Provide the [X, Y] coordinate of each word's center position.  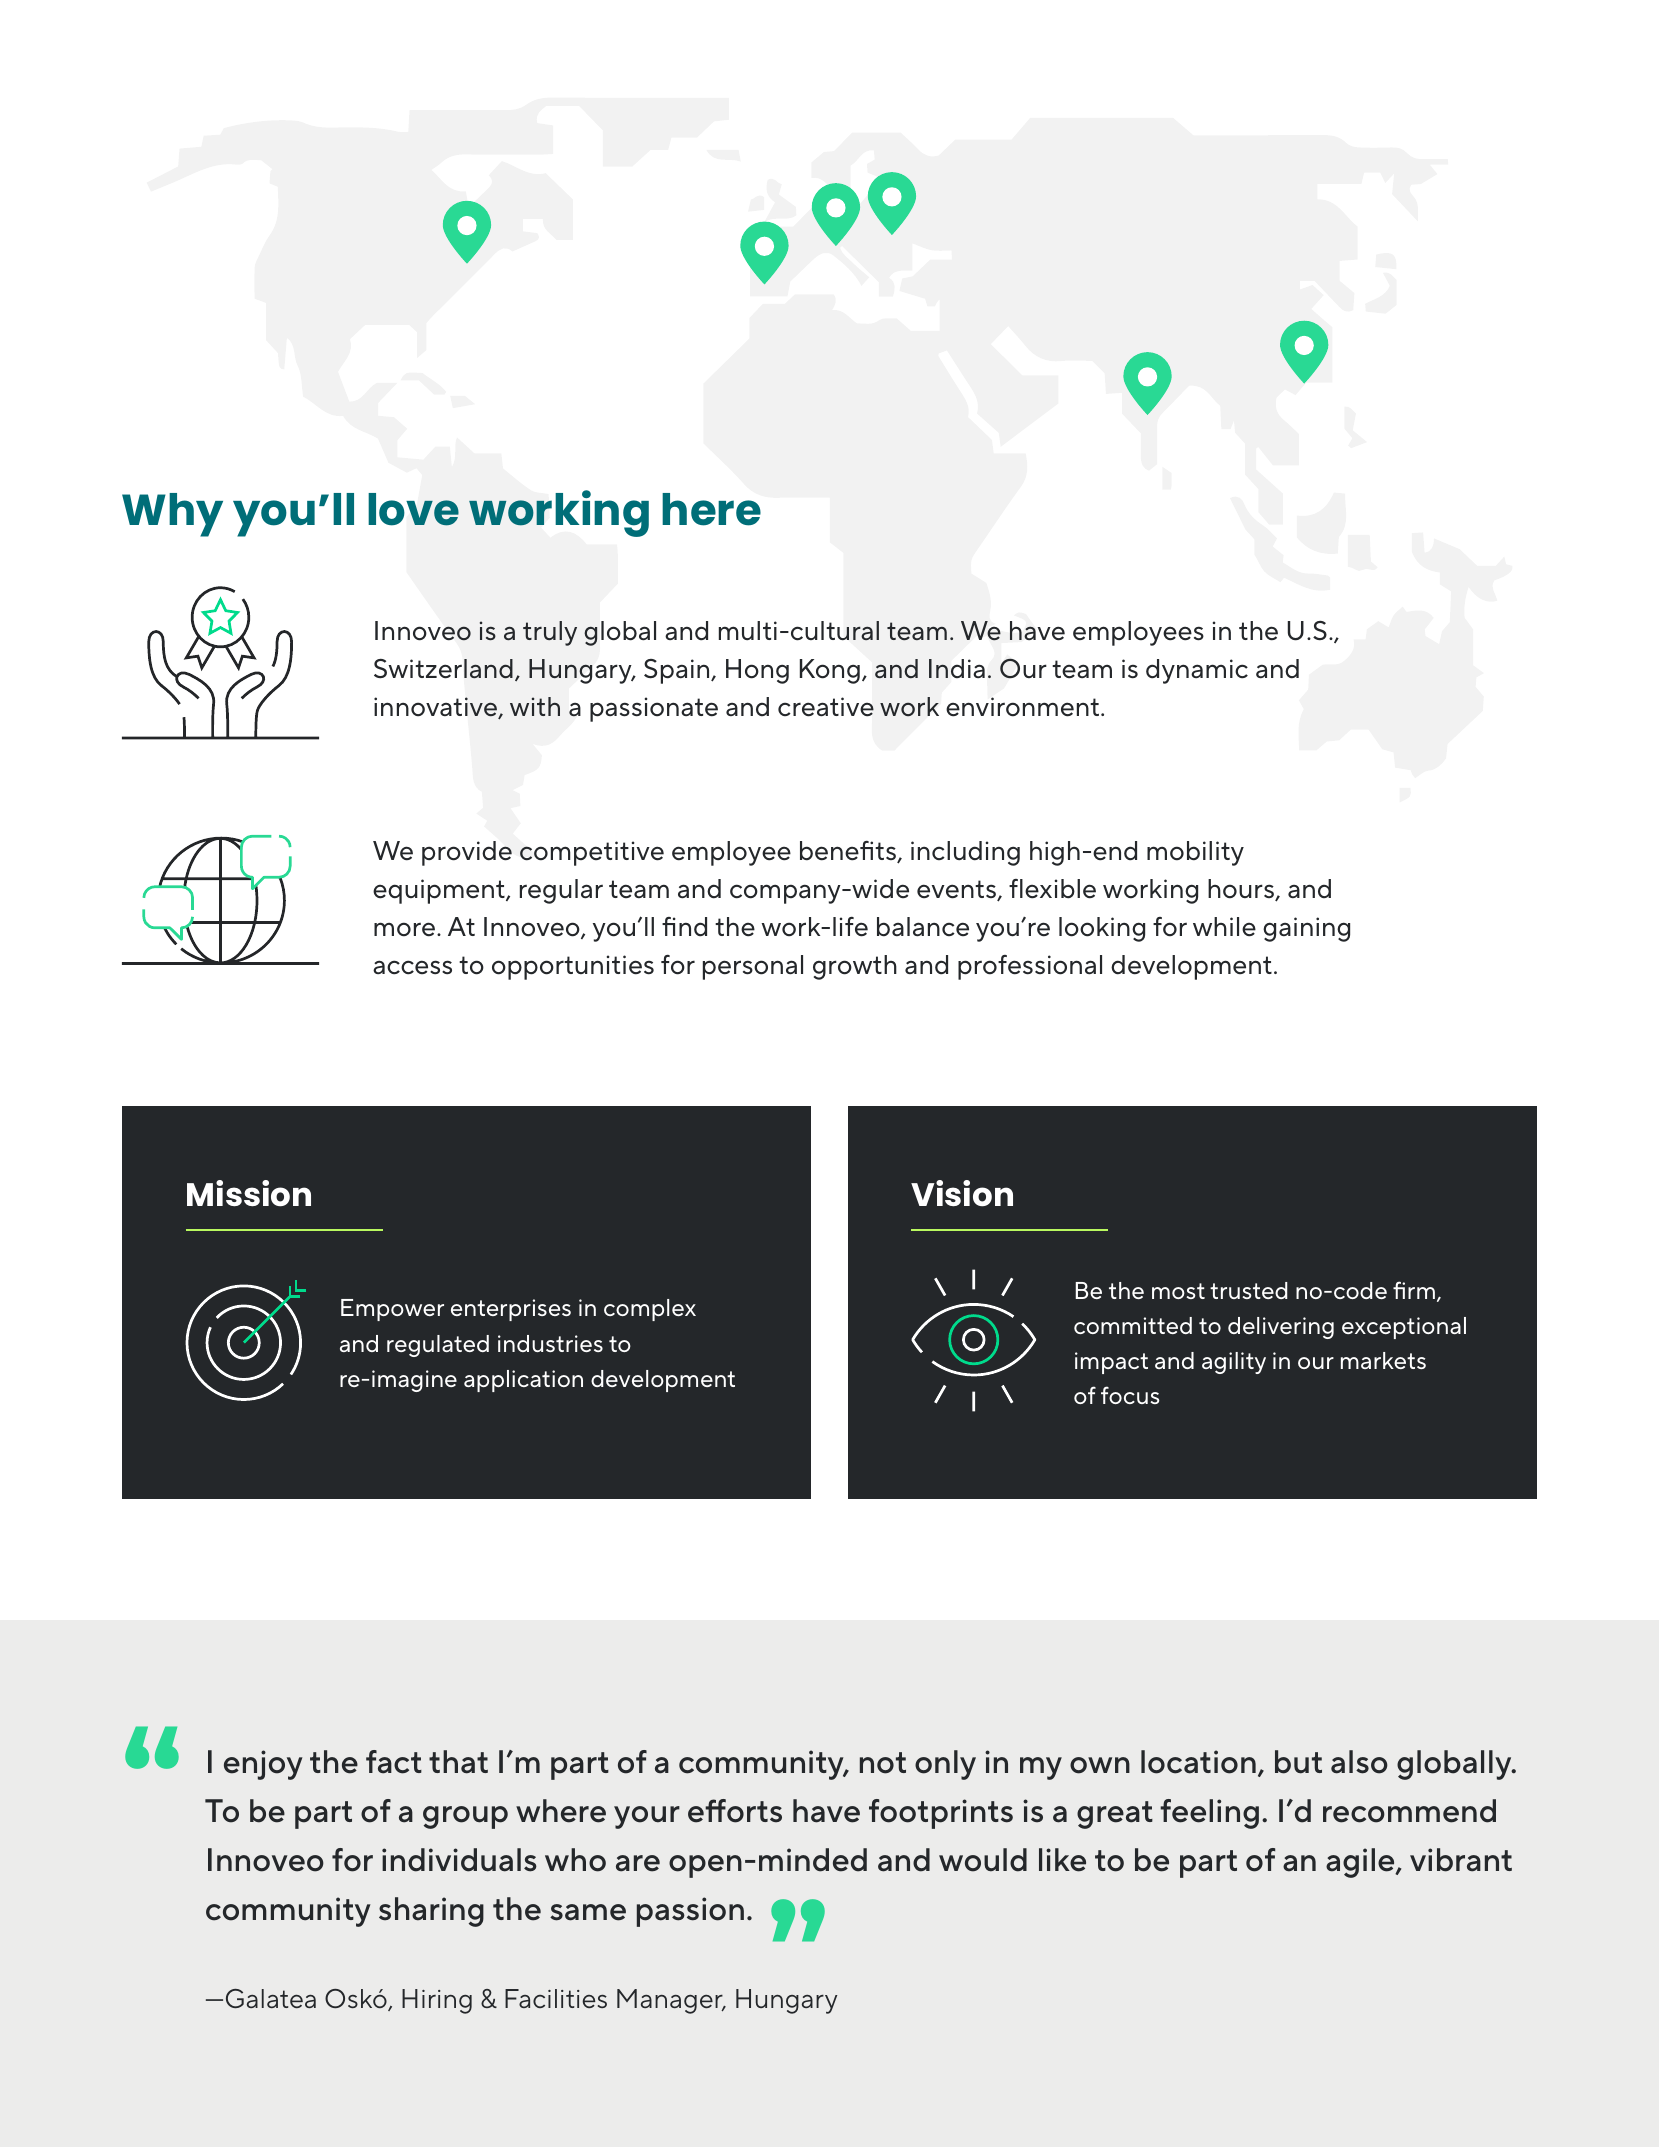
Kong [830, 671]
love [414, 509]
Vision [962, 1193]
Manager [671, 2001]
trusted [1249, 1290]
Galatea [271, 1998]
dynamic [1197, 671]
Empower [392, 1310]
